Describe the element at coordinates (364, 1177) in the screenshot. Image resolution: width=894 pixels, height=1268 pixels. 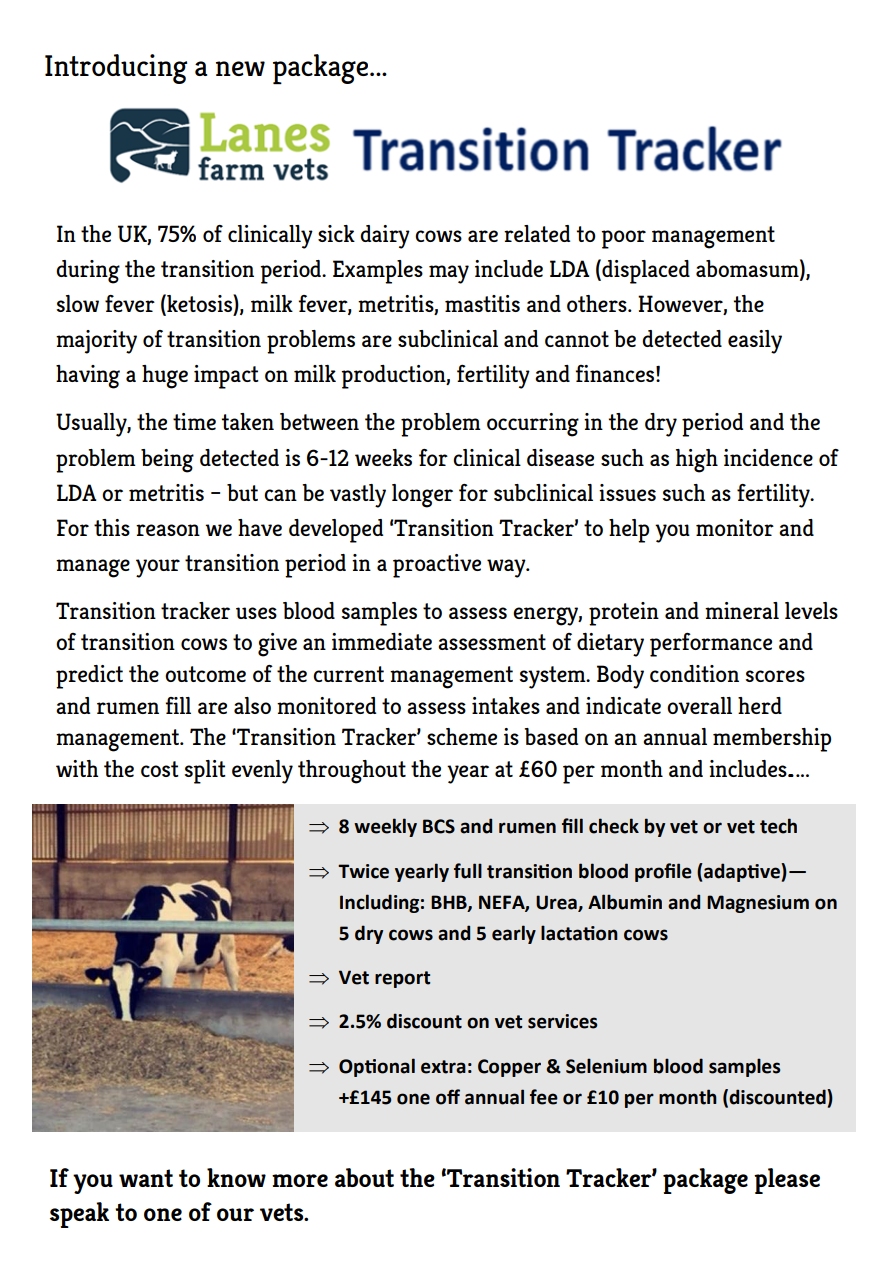
I see `about` at that location.
